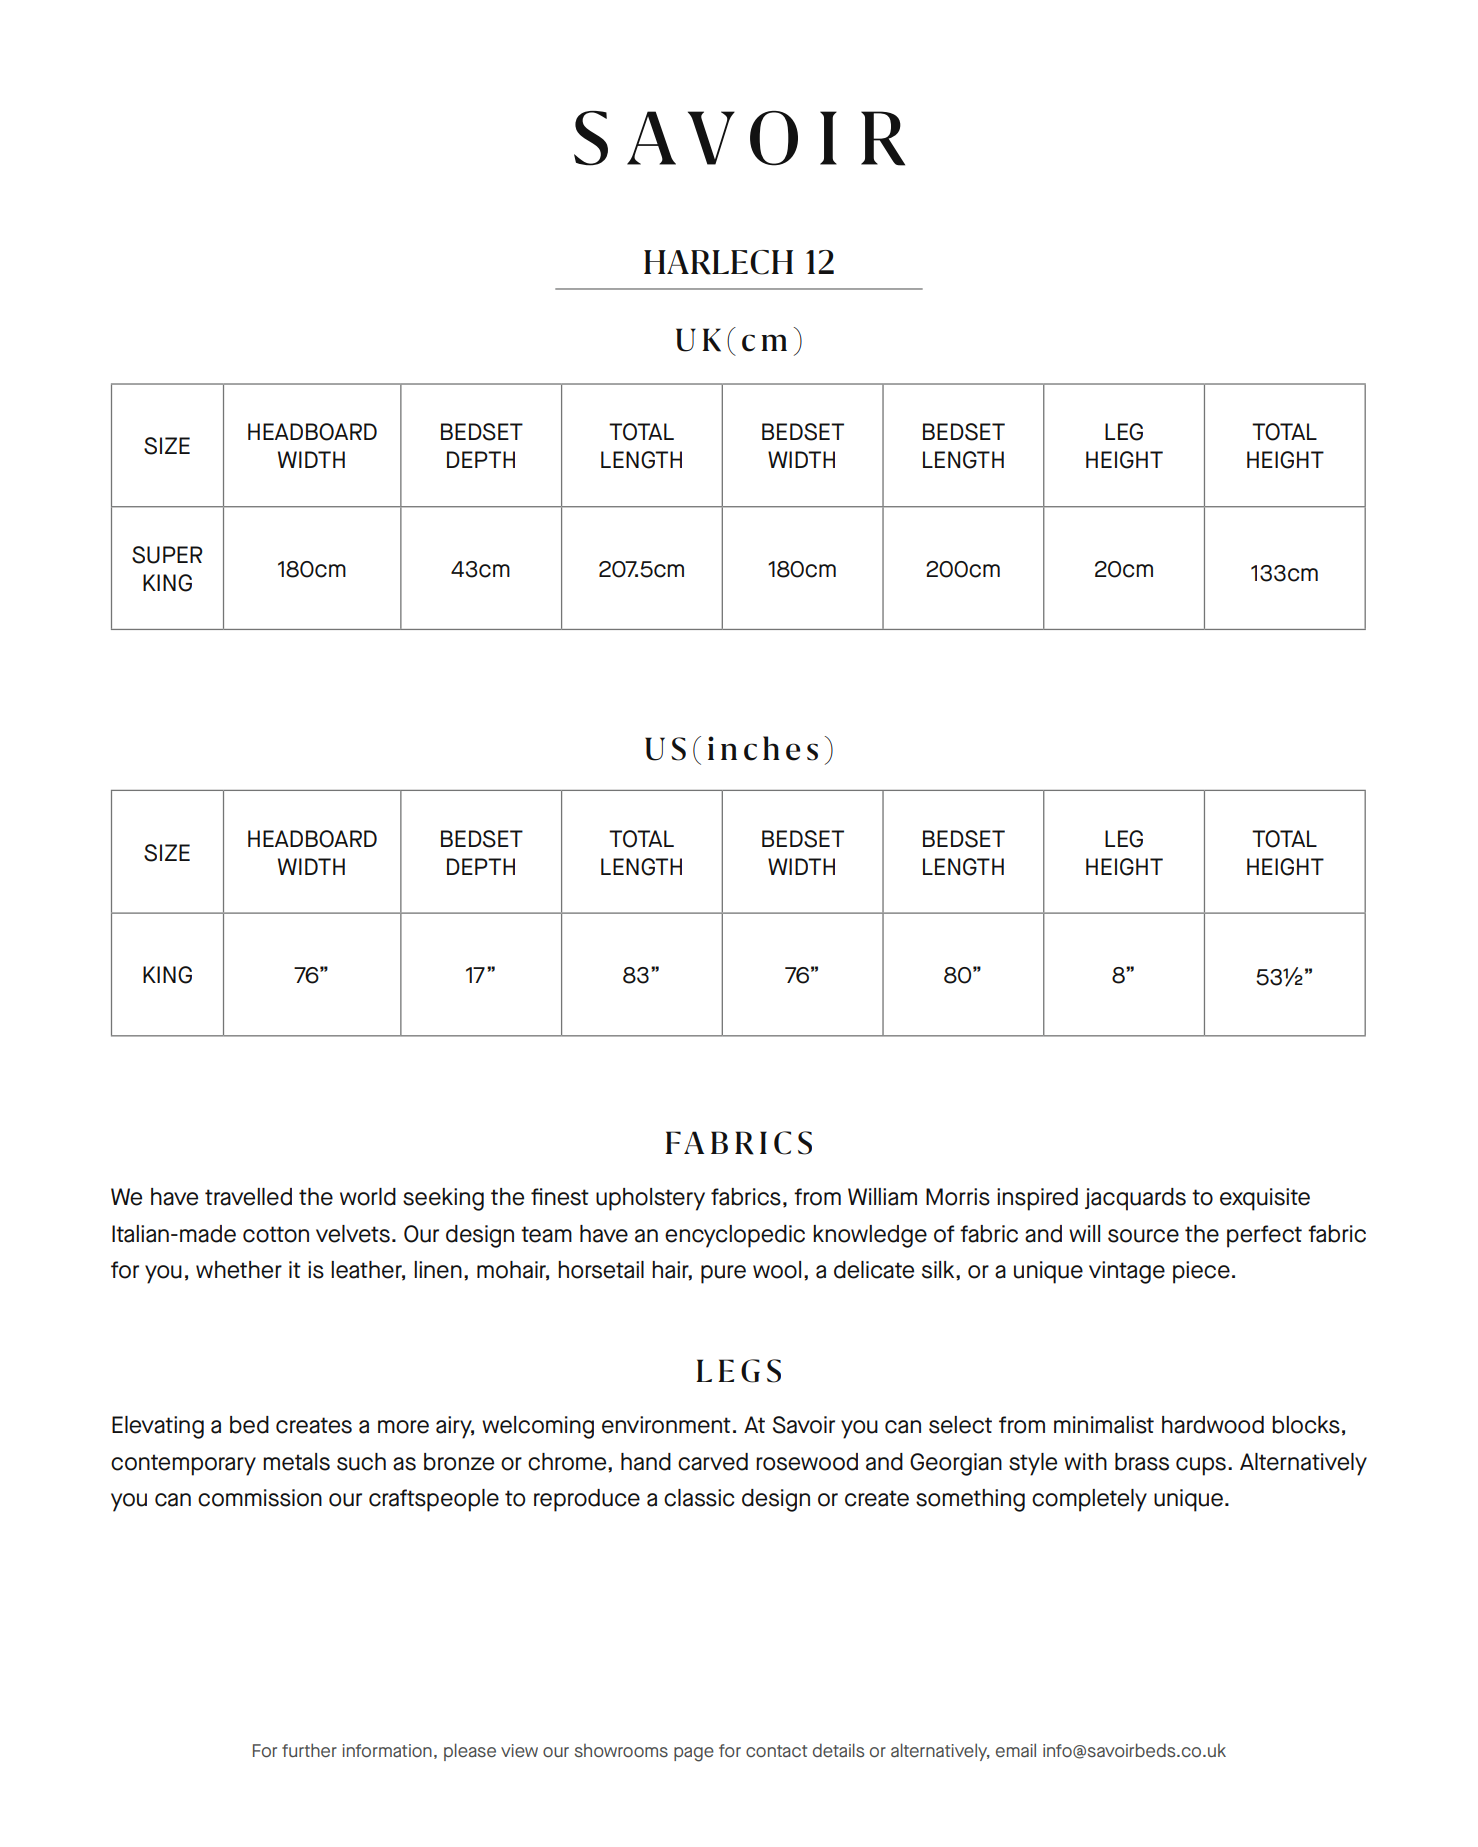 This screenshot has height=1847, width=1478. I want to click on travelled, so click(248, 1197).
